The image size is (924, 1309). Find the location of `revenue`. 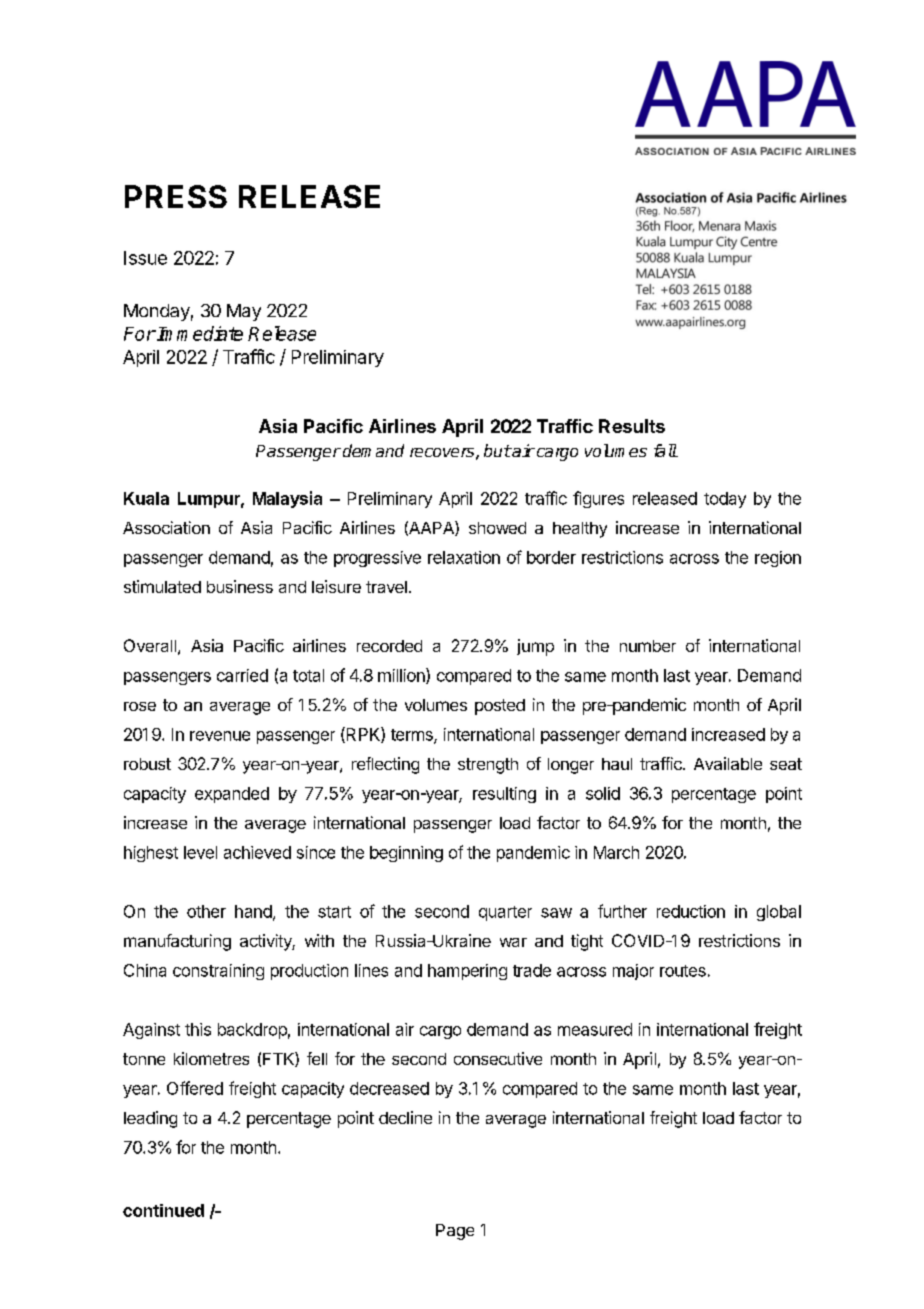

revenue is located at coordinates (220, 736).
